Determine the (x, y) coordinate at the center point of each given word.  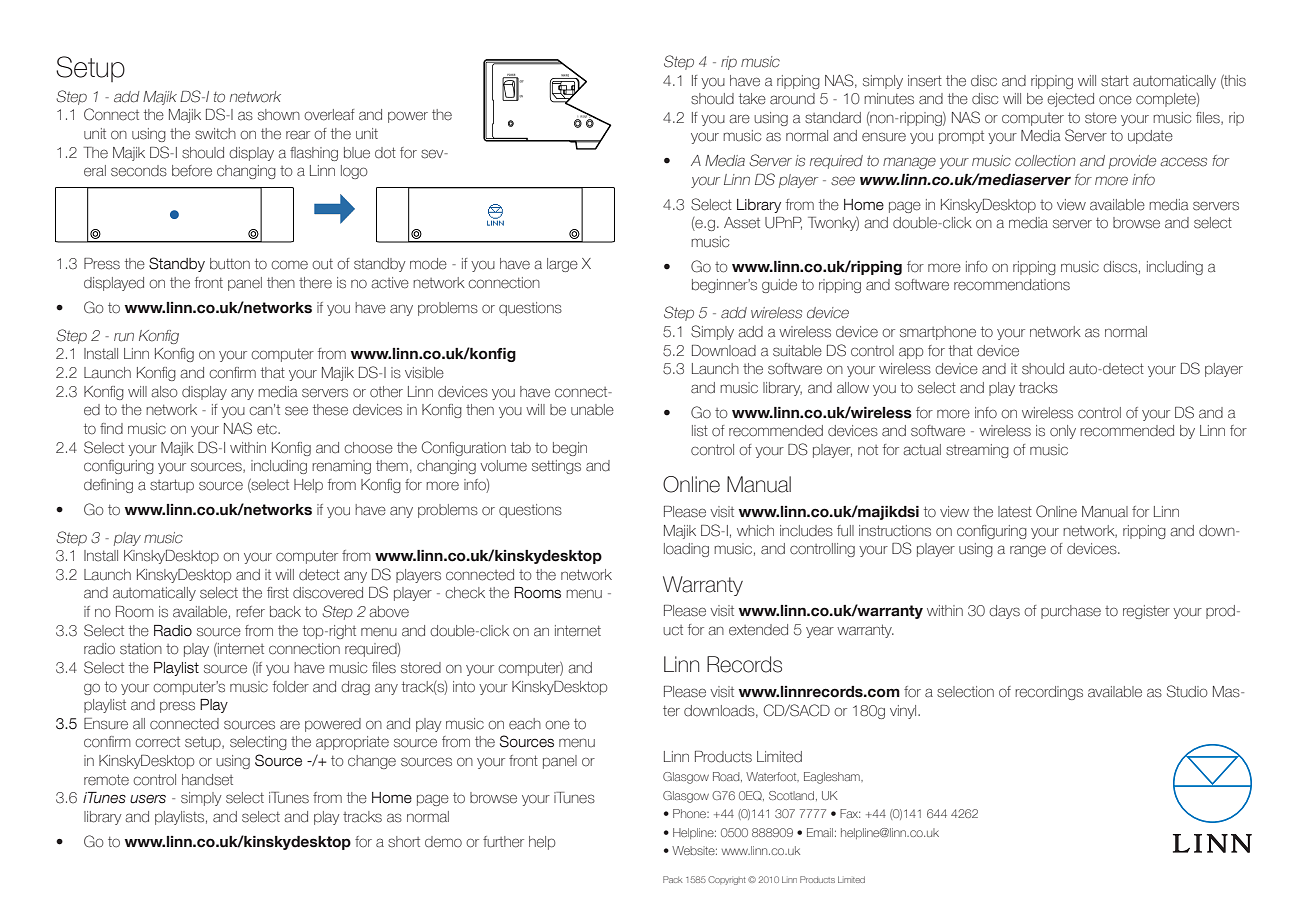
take (752, 99)
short (404, 842)
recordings (1049, 693)
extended (758, 630)
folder (291, 687)
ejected (1070, 100)
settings (556, 467)
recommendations (1012, 285)
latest (1015, 512)
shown (279, 115)
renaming (341, 467)
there (315, 283)
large (562, 265)
